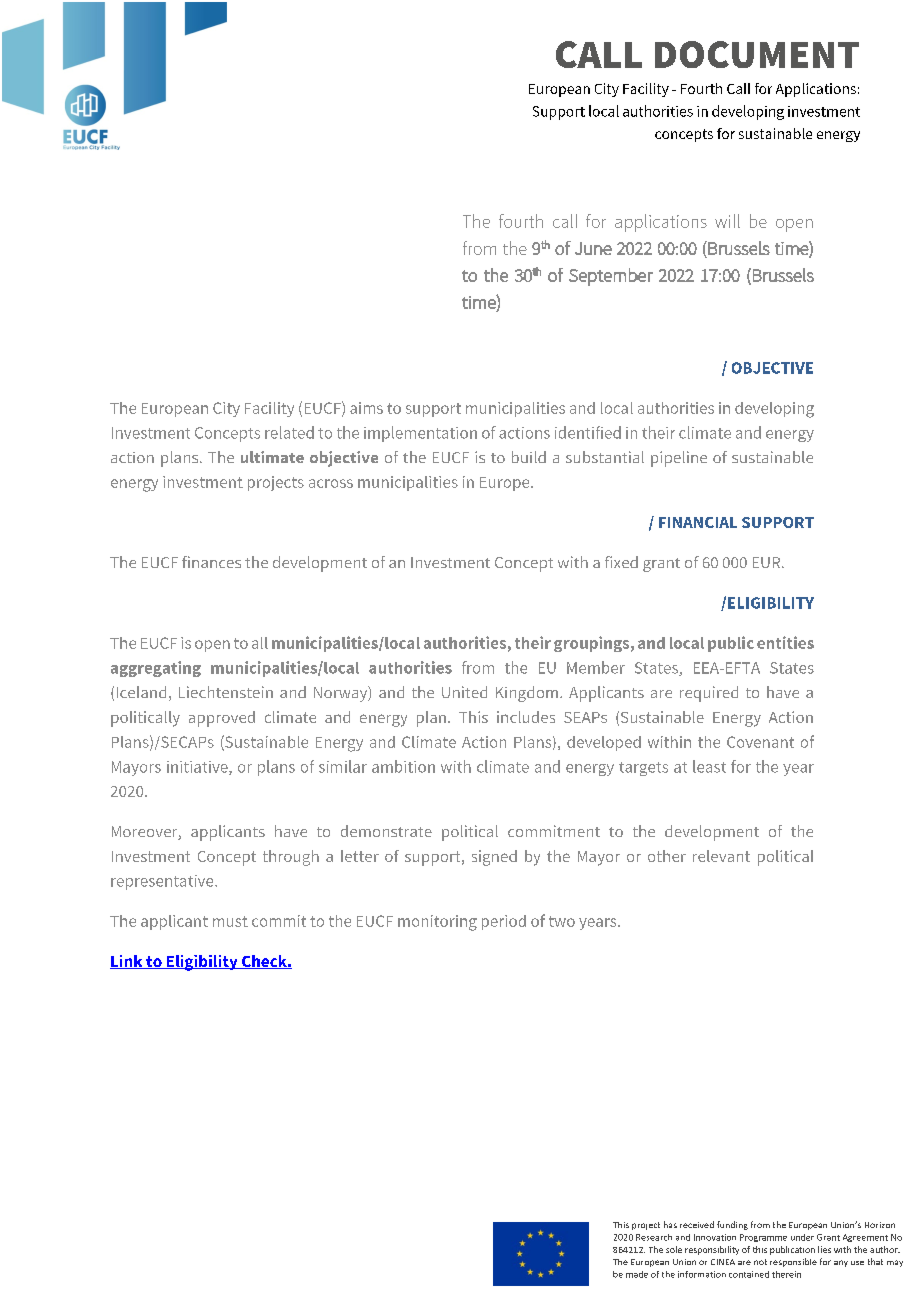 This screenshot has height=1308, width=924. I want to click on aims, so click(366, 408).
